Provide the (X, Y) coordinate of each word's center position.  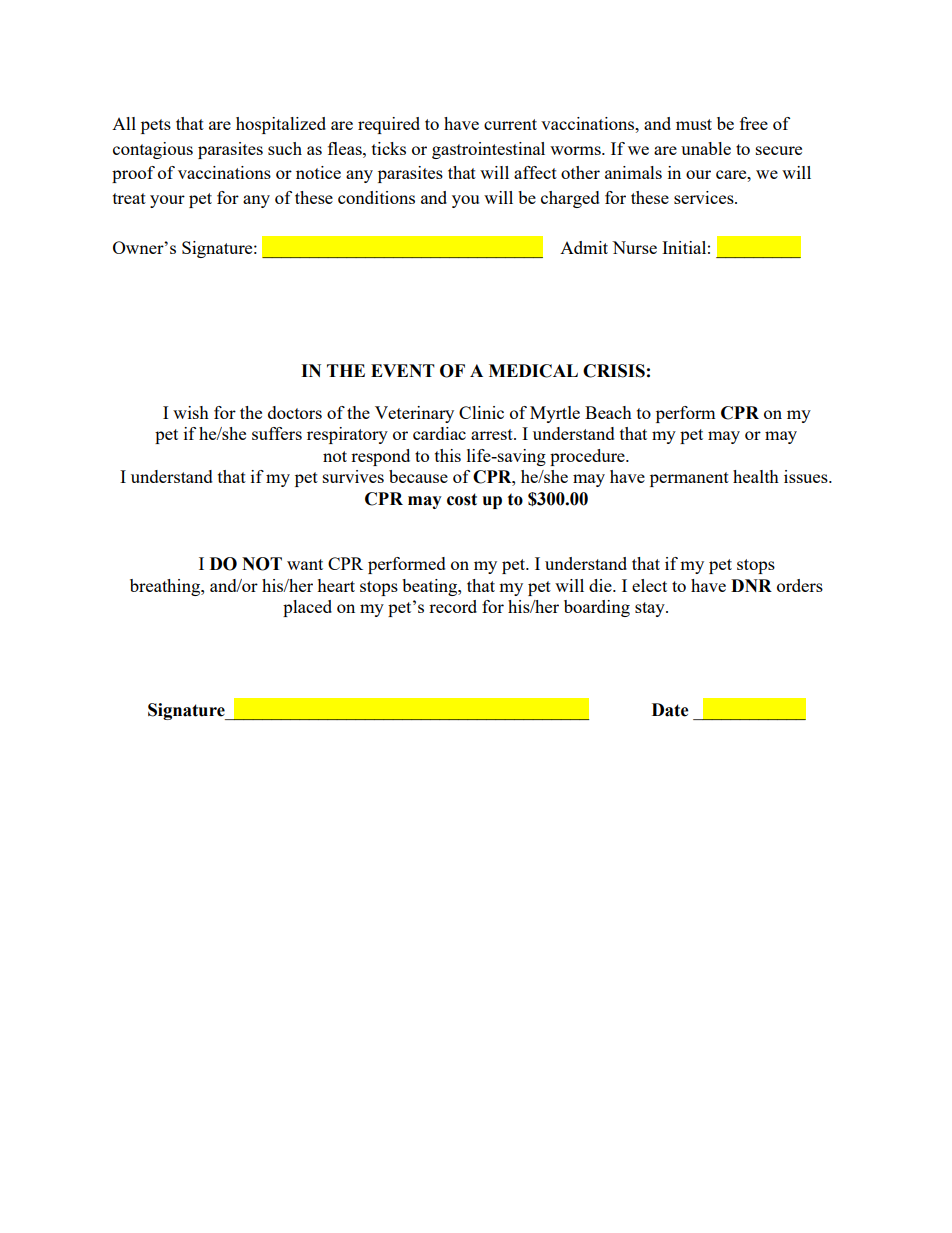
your (167, 201)
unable (706, 148)
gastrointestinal (488, 150)
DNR (751, 585)
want (305, 564)
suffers (277, 433)
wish (191, 412)
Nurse (634, 247)
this (448, 455)
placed (307, 608)
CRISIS (614, 371)
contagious (153, 150)
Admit (584, 247)
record (453, 606)
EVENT (403, 370)
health (756, 476)
